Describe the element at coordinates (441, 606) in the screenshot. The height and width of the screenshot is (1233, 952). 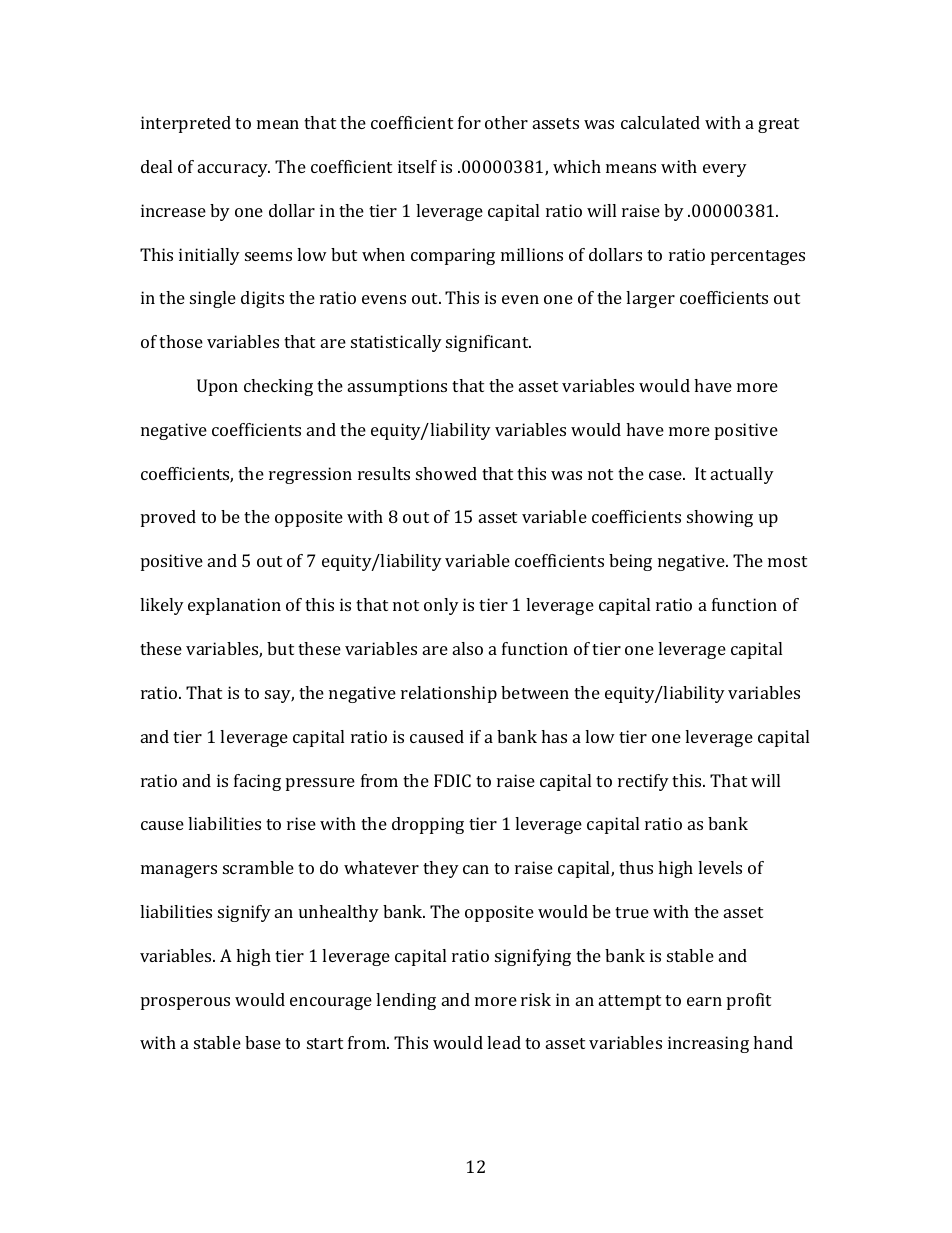
I see `only` at that location.
